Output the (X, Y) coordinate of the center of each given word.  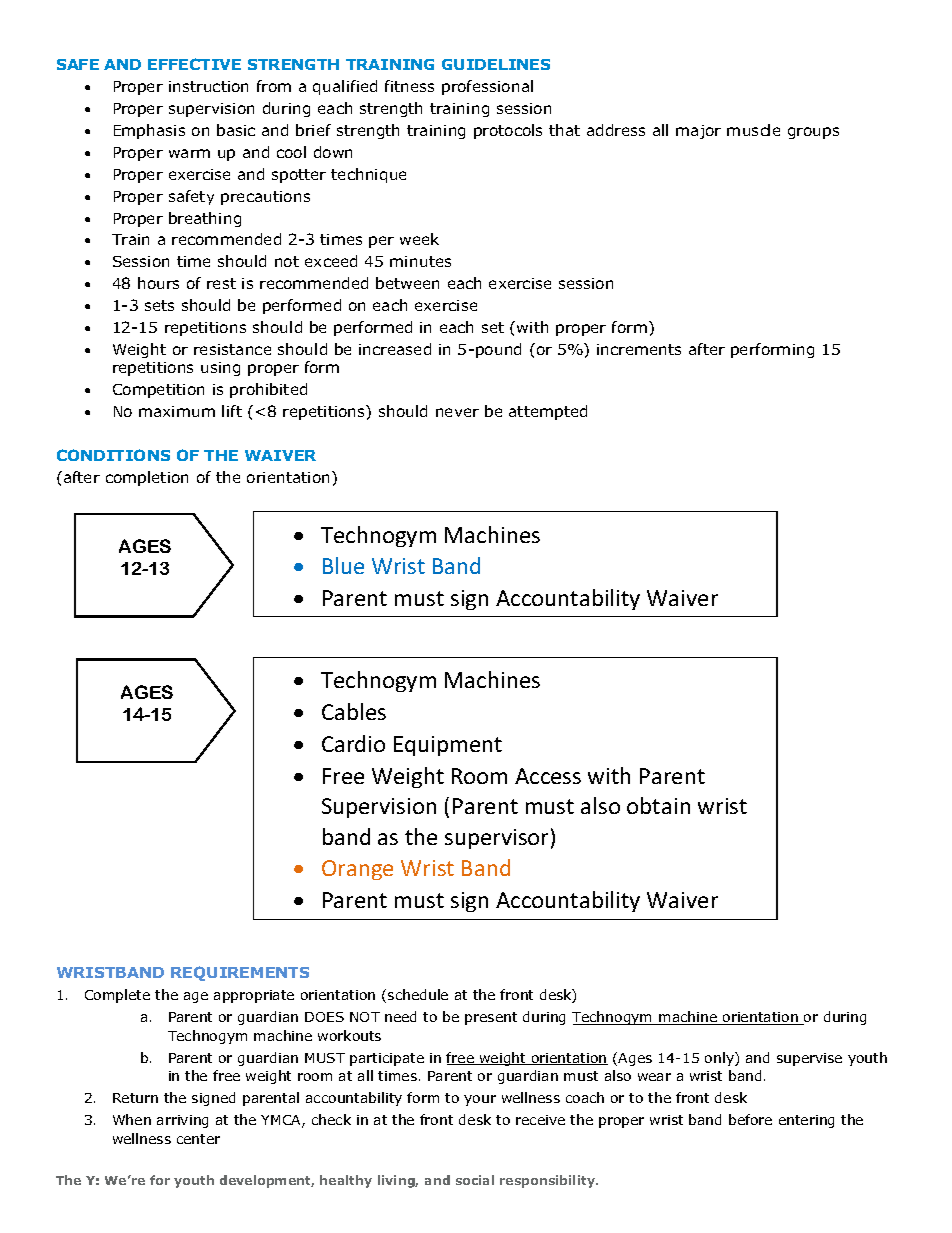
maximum (177, 411)
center (198, 1139)
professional (487, 87)
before (750, 1119)
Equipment (448, 746)
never (457, 412)
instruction (208, 86)
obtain (658, 805)
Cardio (353, 743)
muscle (753, 130)
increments (639, 349)
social (475, 1180)
